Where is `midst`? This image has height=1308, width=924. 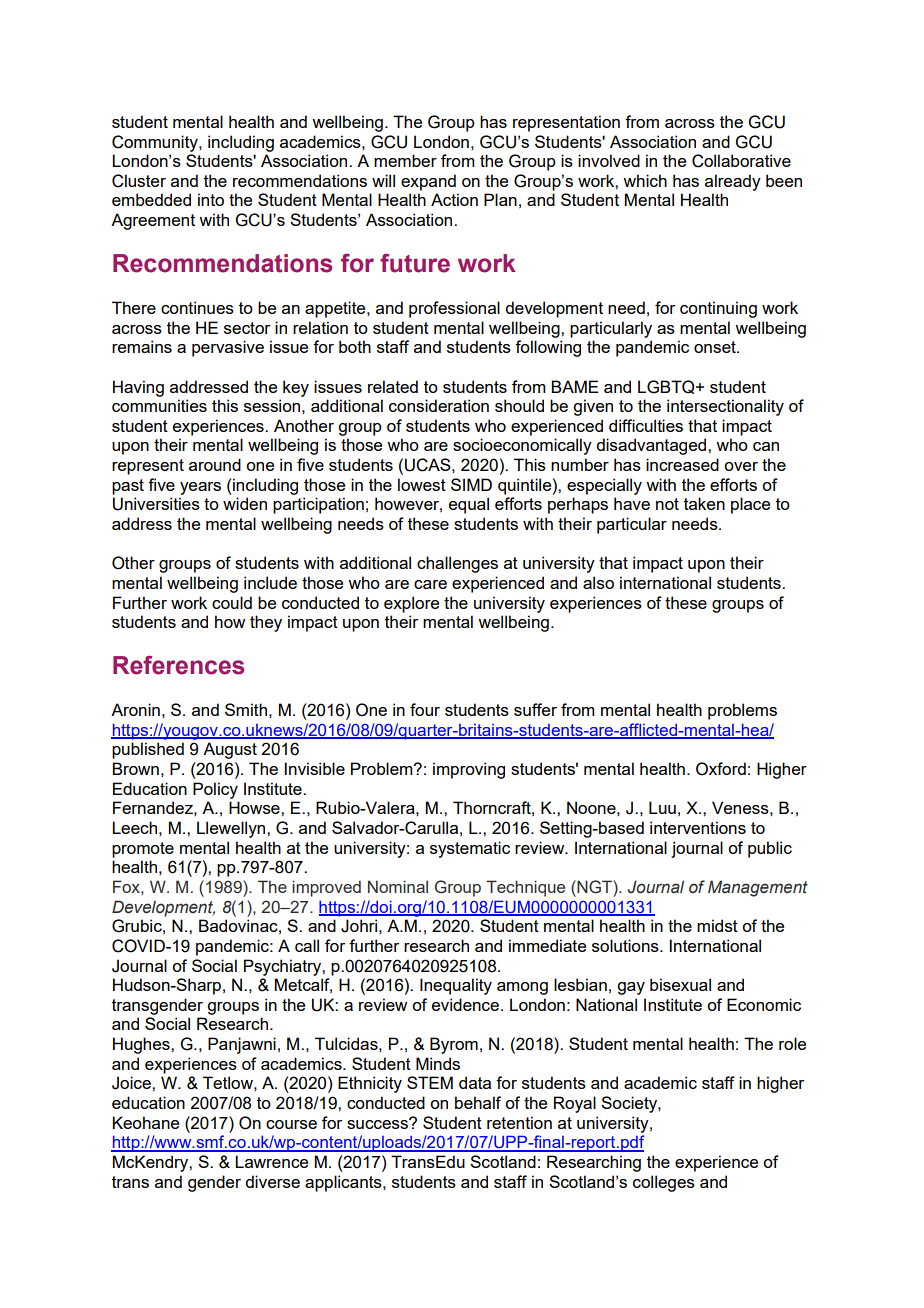
midst is located at coordinates (717, 925).
